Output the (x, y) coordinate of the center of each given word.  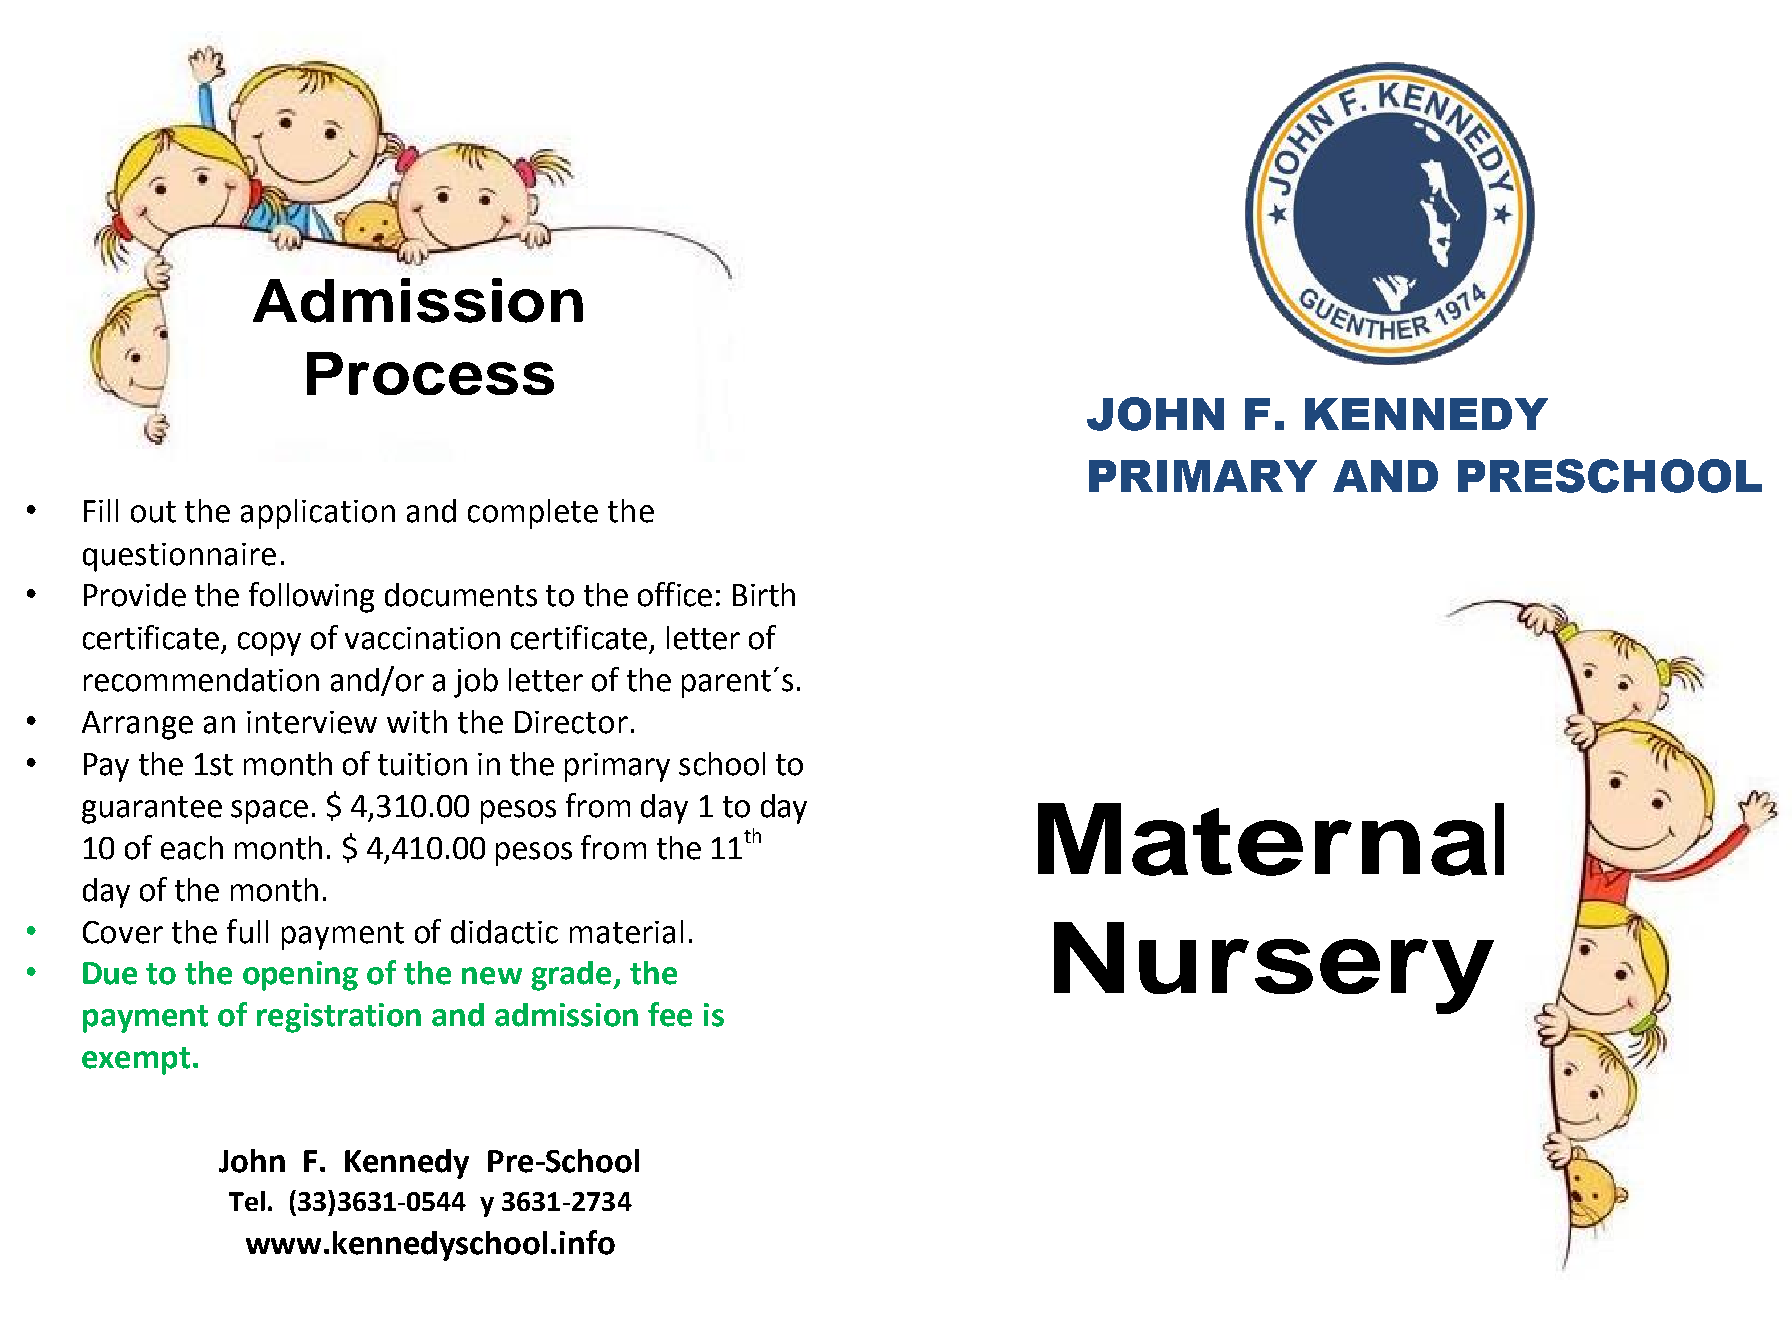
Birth (764, 595)
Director (571, 722)
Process (430, 373)
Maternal (1271, 839)
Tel (247, 1201)
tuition (422, 764)
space (269, 812)
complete (533, 514)
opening (300, 976)
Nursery (1274, 968)
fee (670, 1014)
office (675, 594)
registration (339, 1018)
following (311, 597)
